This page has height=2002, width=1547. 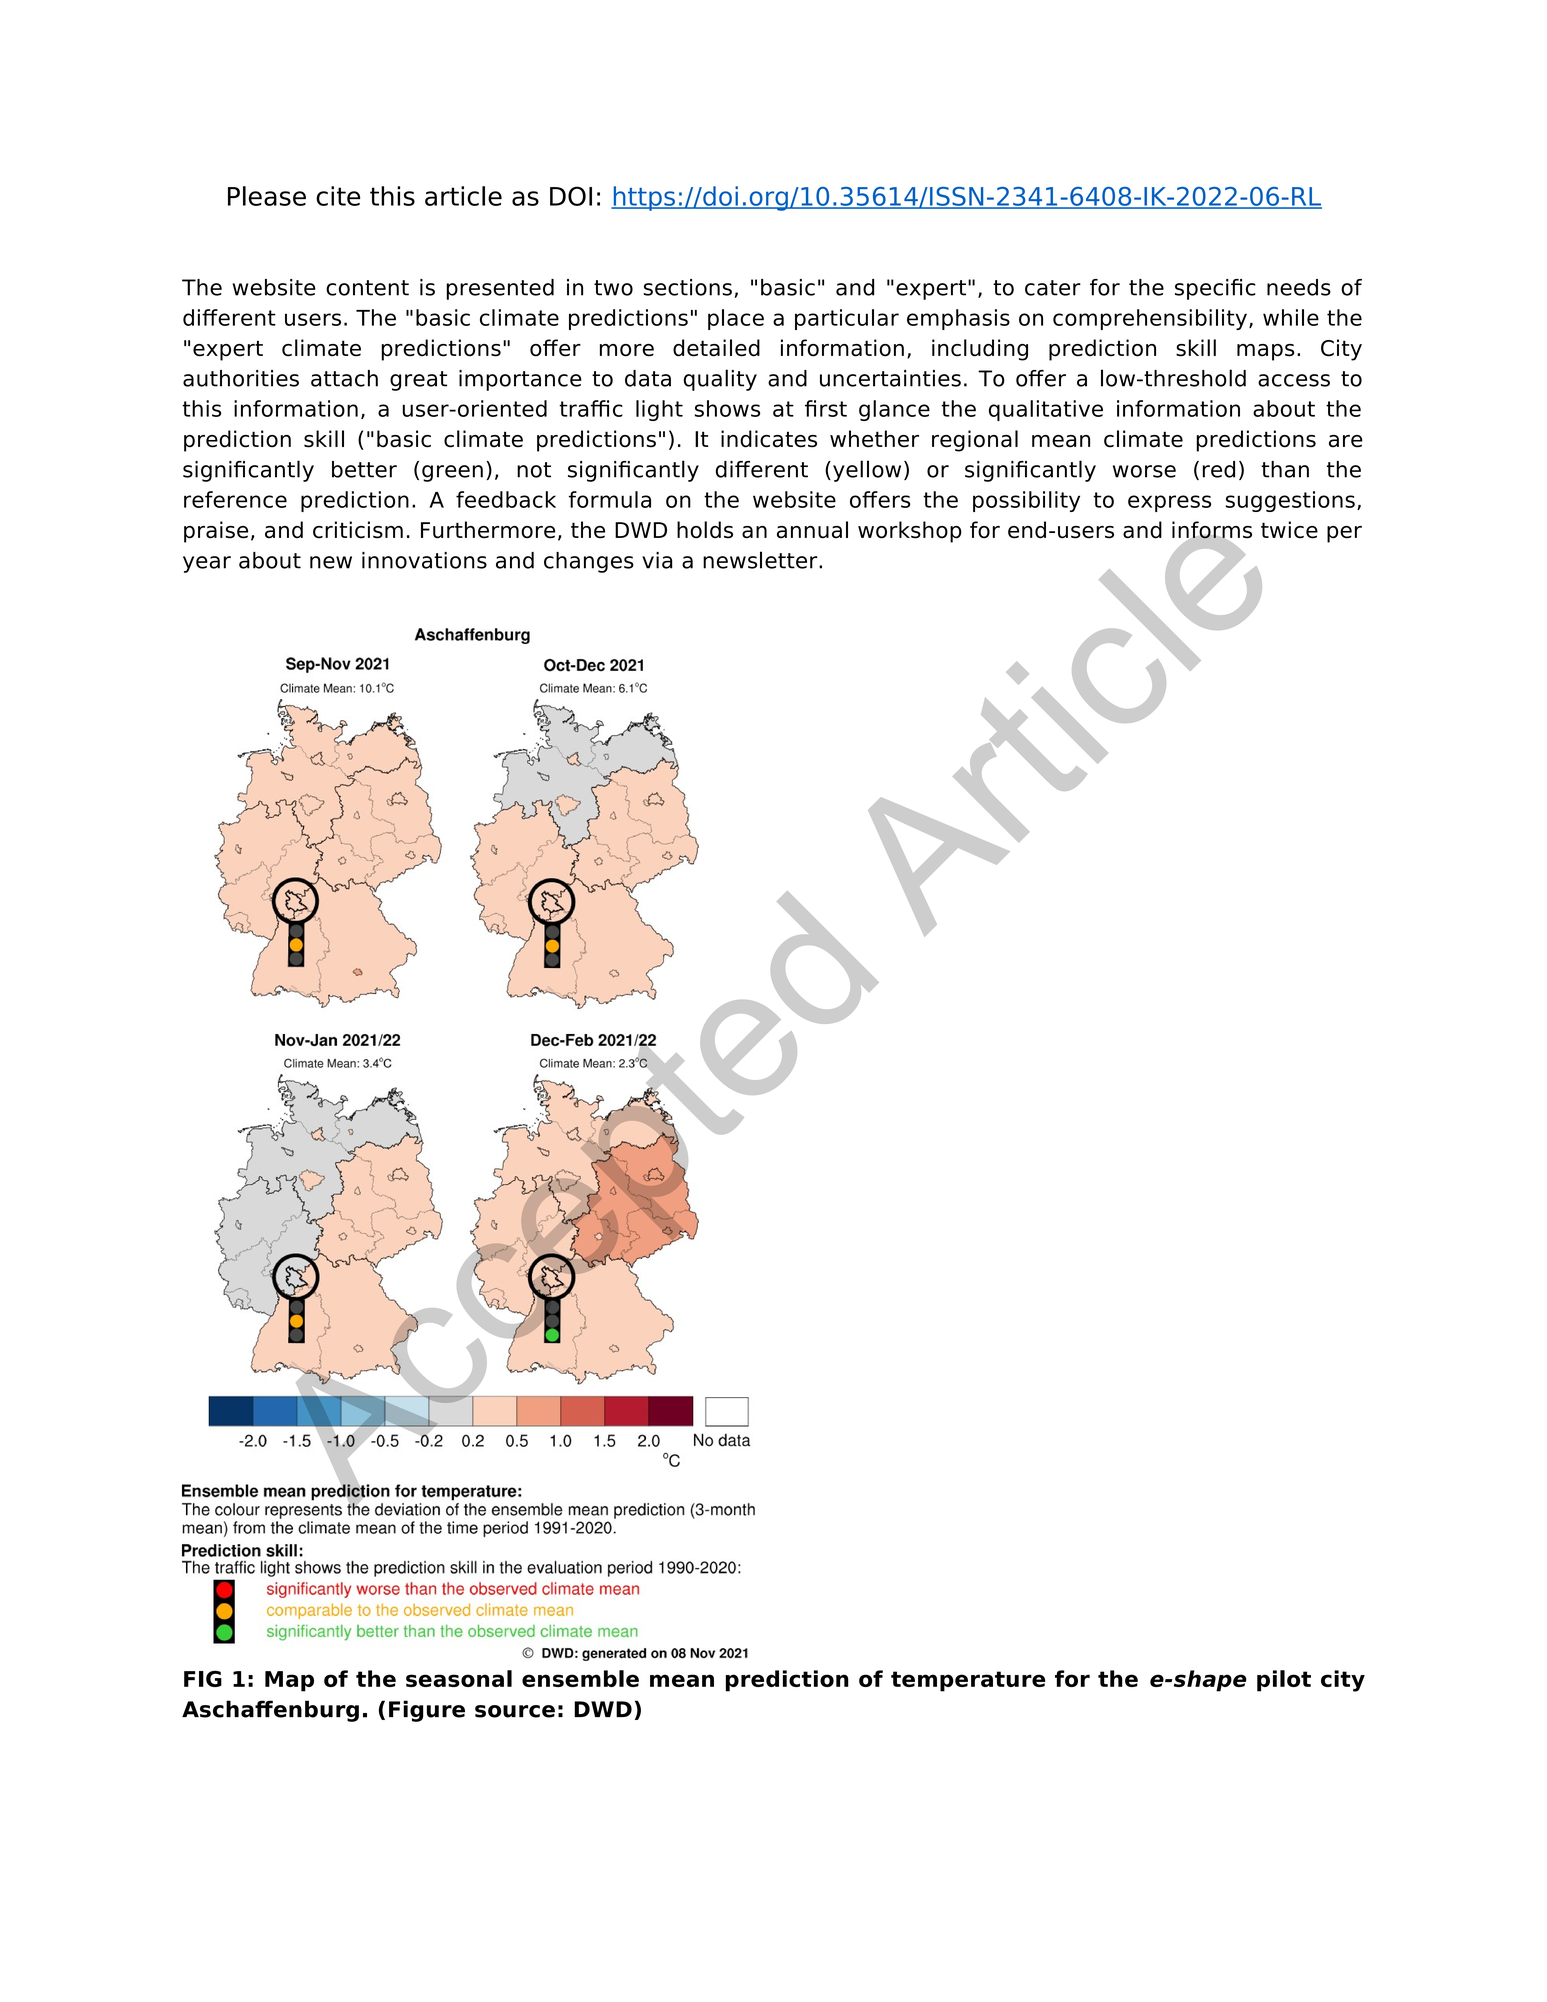 What do you see at coordinates (1215, 289) in the page?
I see `specific` at bounding box center [1215, 289].
